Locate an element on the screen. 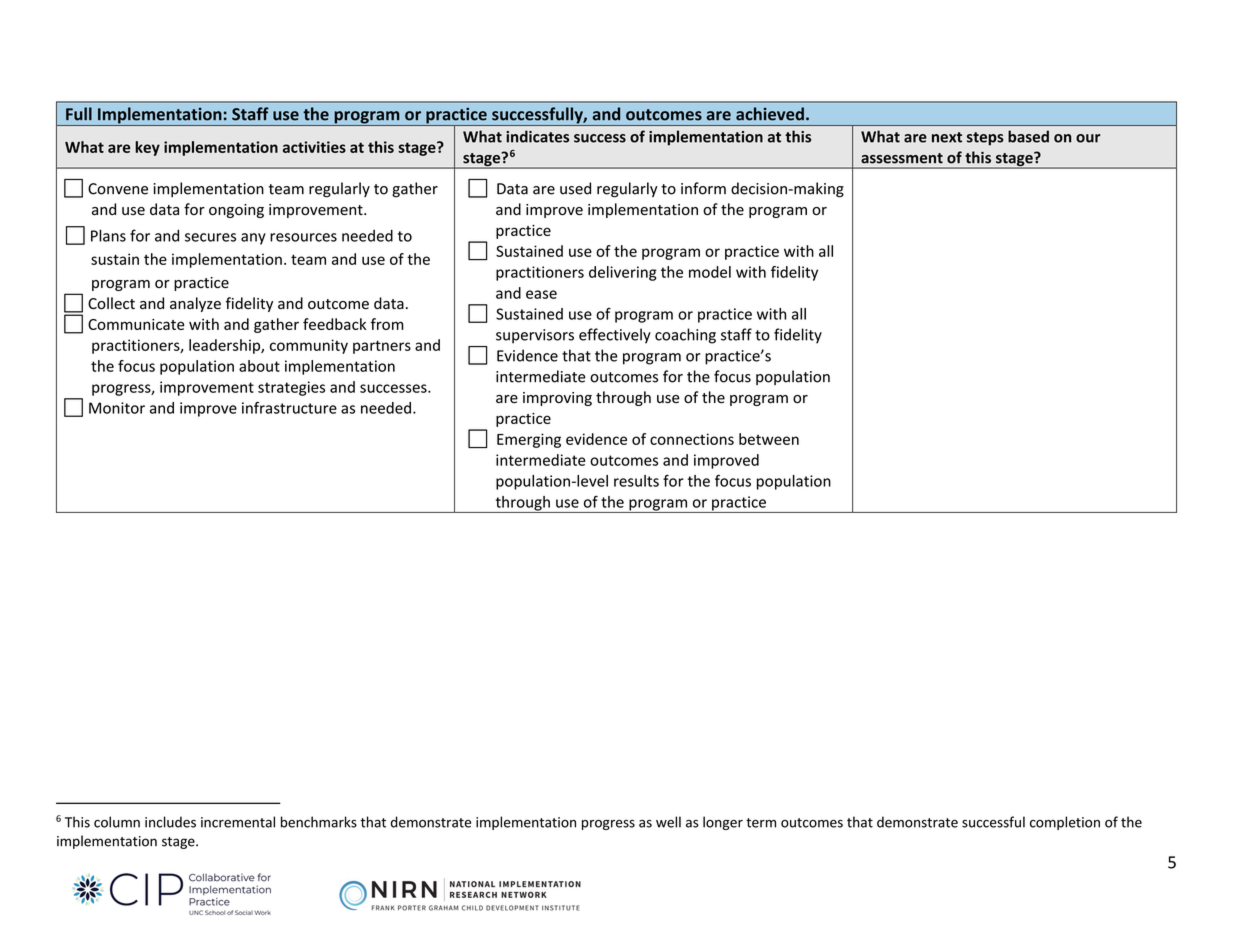 This screenshot has height=952, width=1233. indicates is located at coordinates (537, 136).
